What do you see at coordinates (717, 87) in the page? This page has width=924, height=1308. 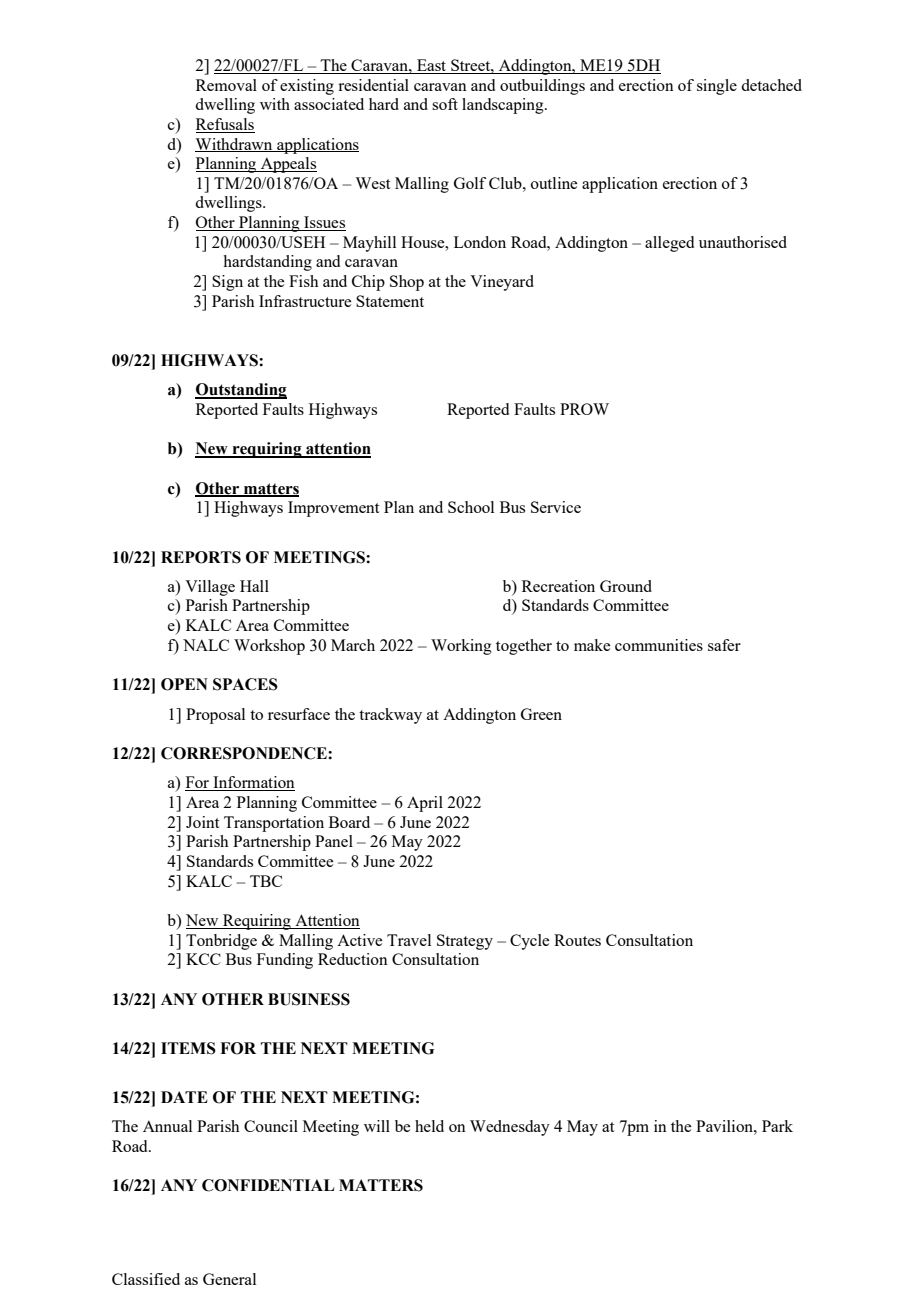 I see `single` at bounding box center [717, 87].
